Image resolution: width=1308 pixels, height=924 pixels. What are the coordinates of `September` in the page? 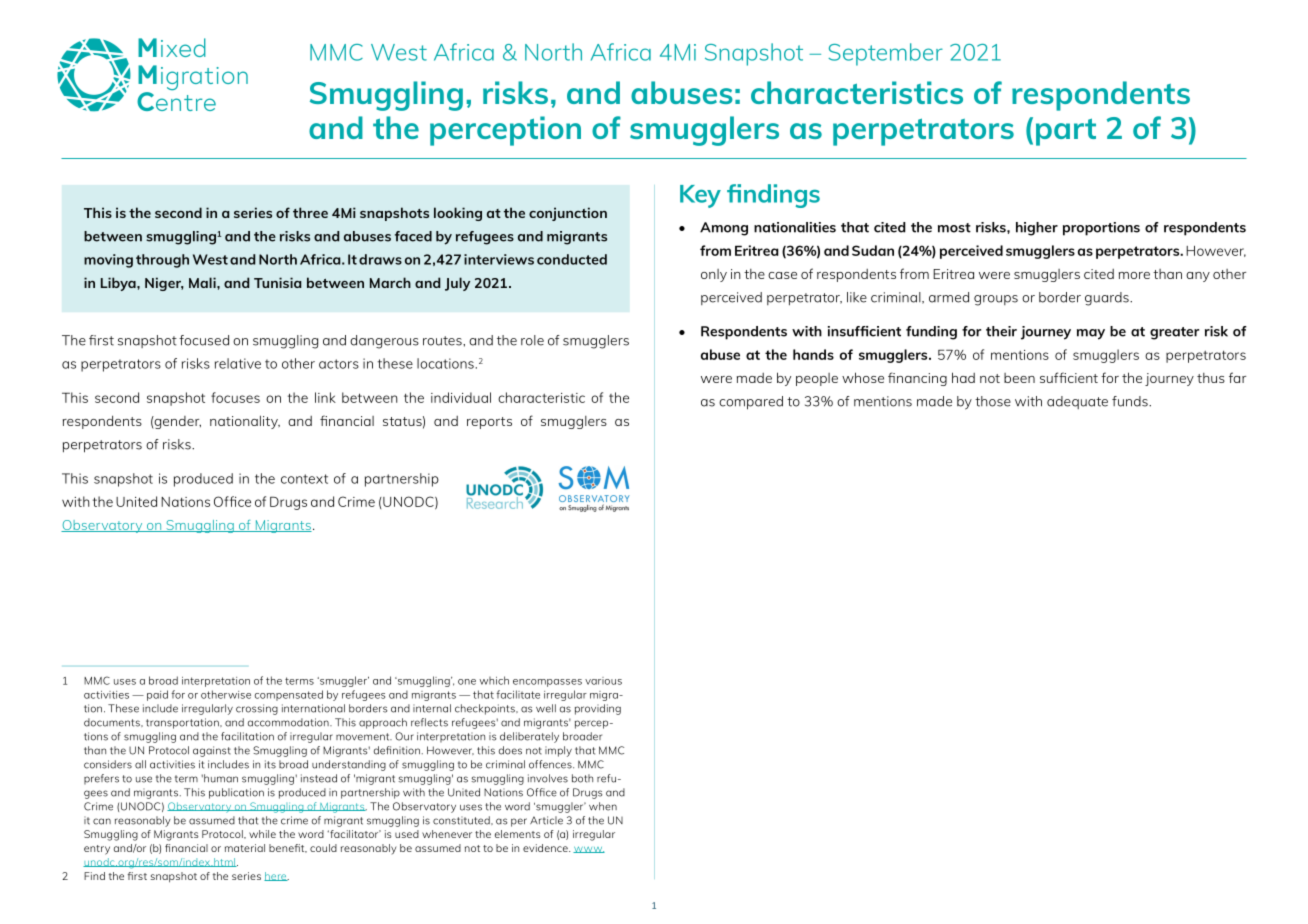 It's located at (885, 54).
